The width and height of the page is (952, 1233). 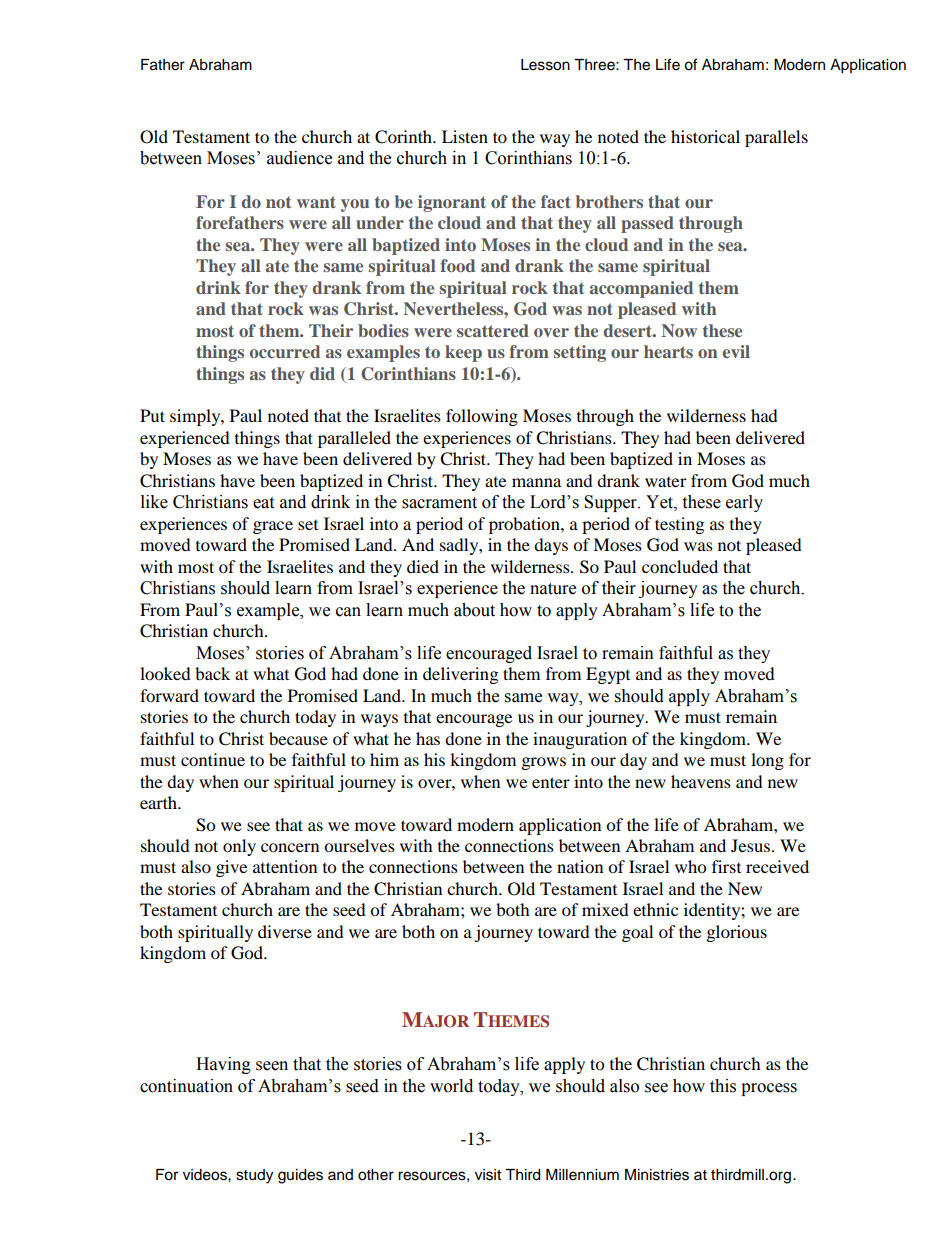 I want to click on Listen, so click(x=465, y=136).
